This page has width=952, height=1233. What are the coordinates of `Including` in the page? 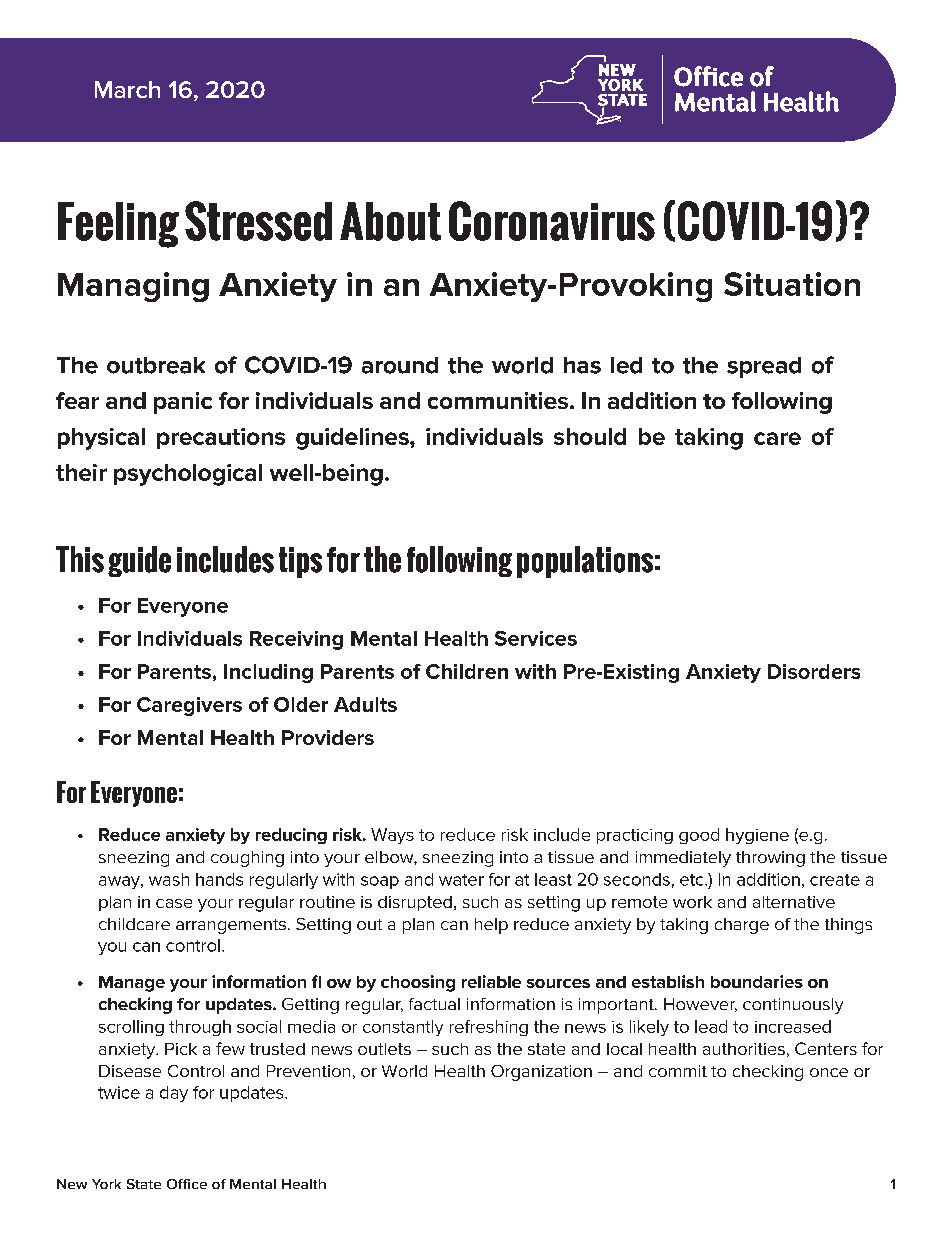 It's located at (268, 673).
